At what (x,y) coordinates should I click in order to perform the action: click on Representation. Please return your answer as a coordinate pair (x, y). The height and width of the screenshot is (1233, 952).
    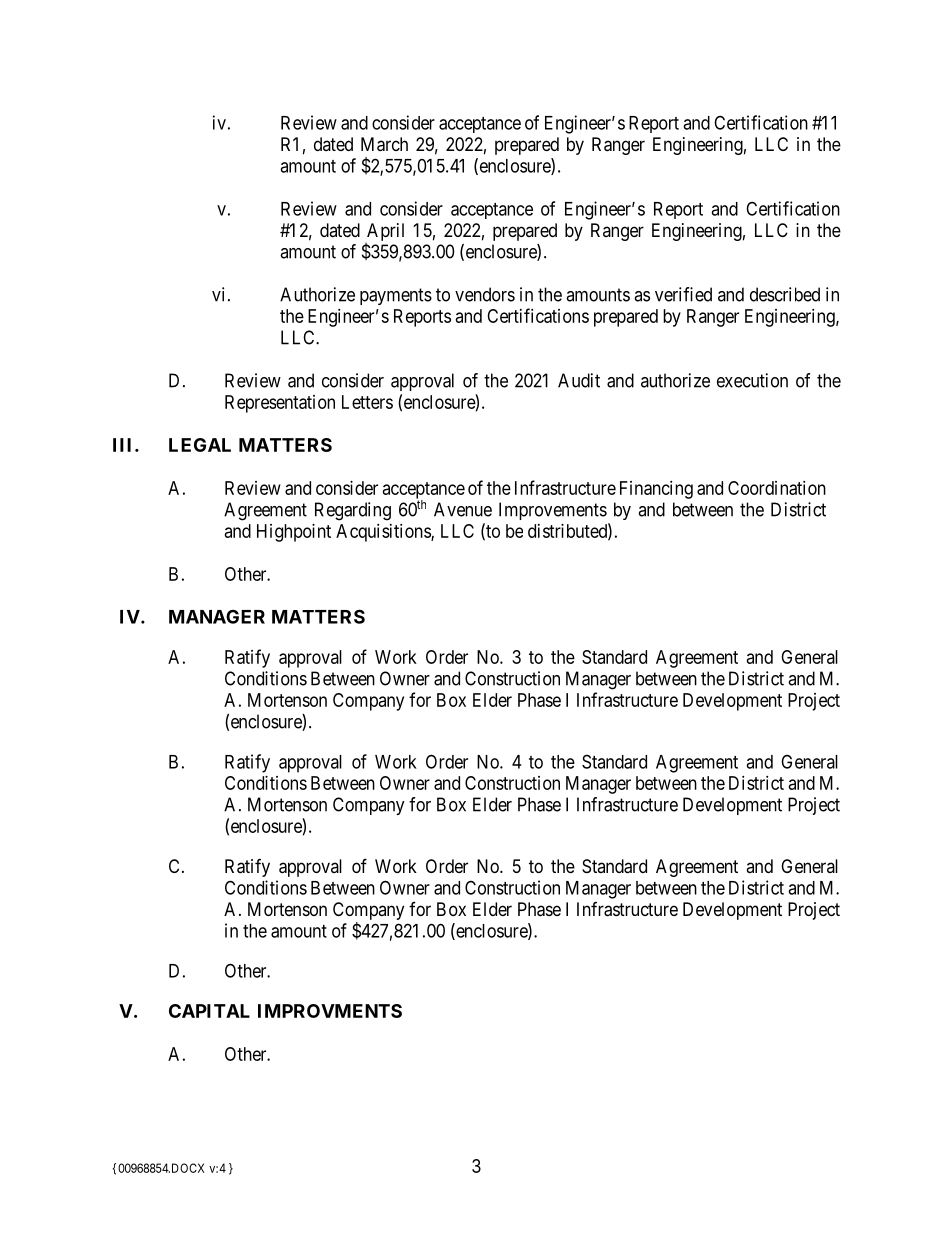
    Looking at the image, I should click on (280, 404).
